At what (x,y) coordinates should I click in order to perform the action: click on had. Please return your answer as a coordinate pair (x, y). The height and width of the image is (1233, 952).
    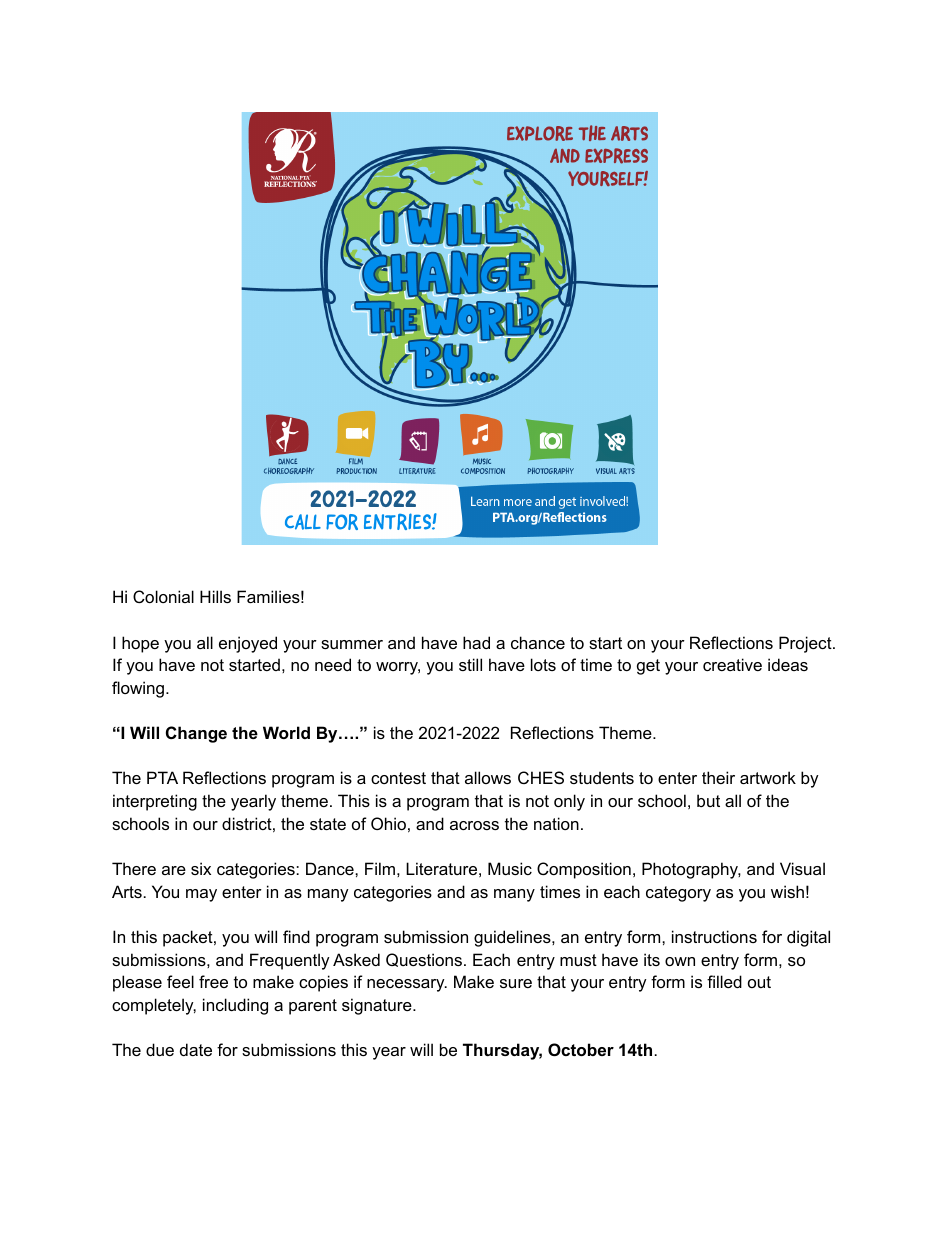
    Looking at the image, I should click on (476, 642).
